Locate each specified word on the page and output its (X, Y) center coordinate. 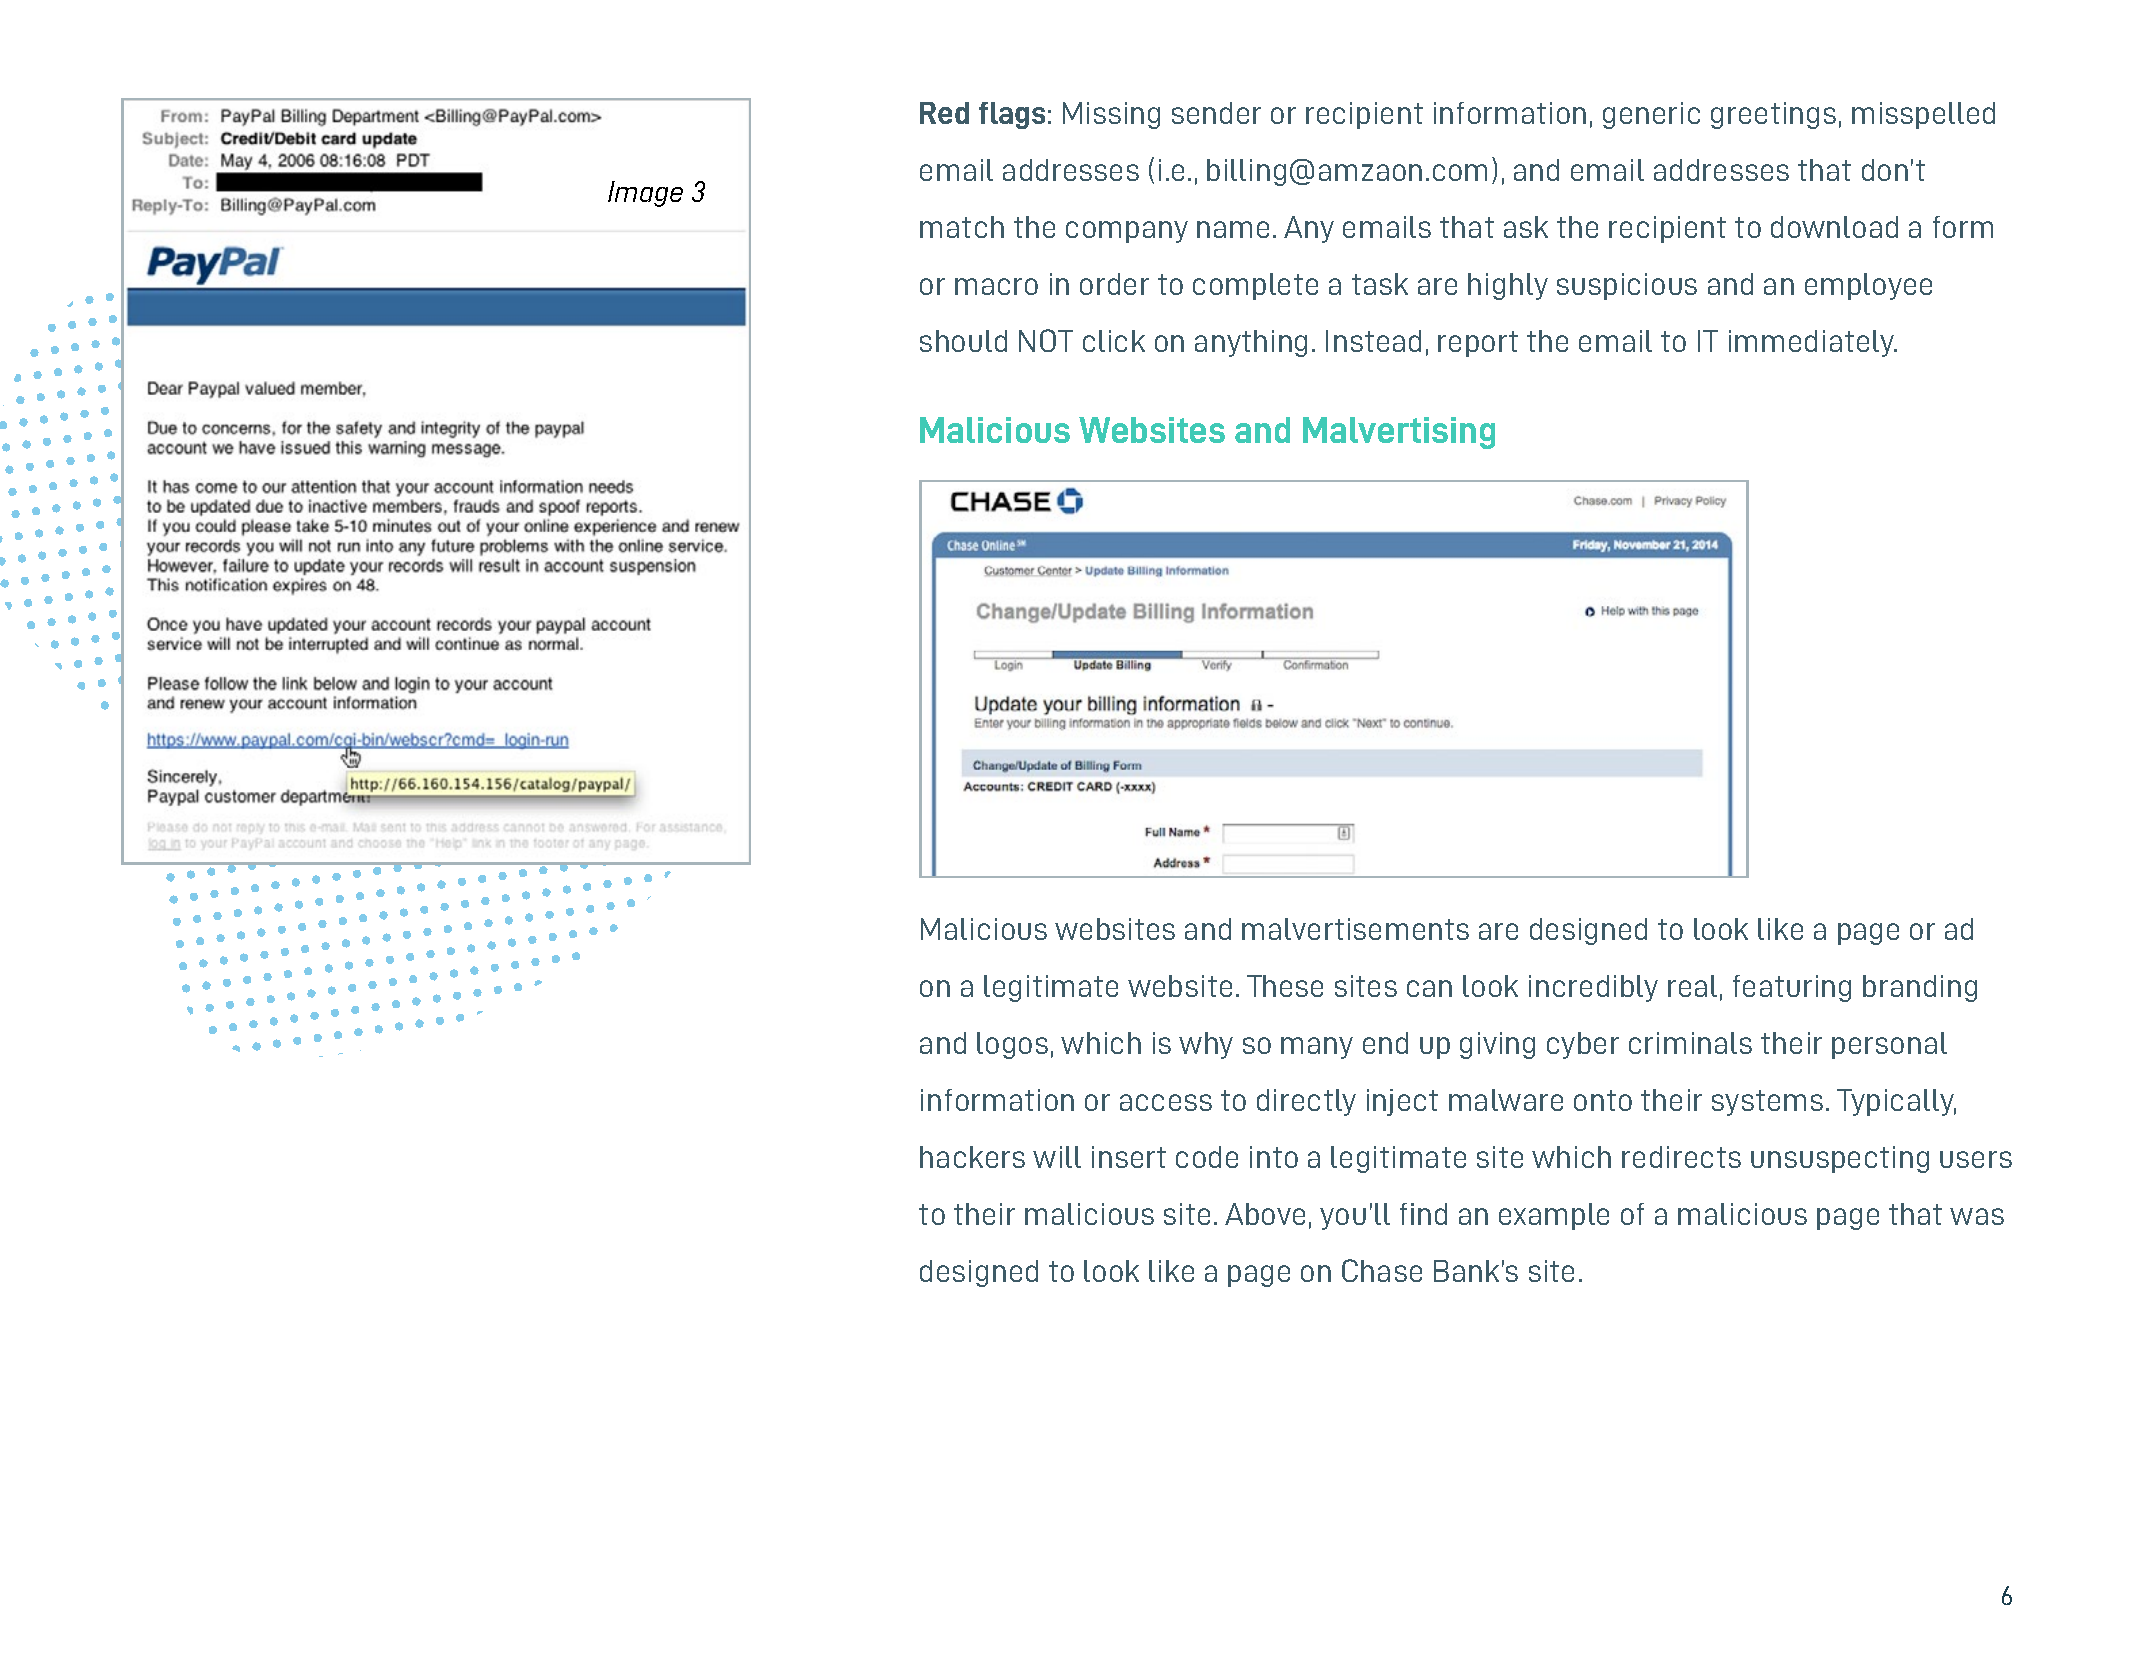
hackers (972, 1157)
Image (645, 194)
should (963, 341)
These (1285, 986)
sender (1216, 113)
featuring (1792, 988)
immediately (1813, 343)
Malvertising (1399, 433)
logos (1012, 1045)
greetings (1773, 115)
